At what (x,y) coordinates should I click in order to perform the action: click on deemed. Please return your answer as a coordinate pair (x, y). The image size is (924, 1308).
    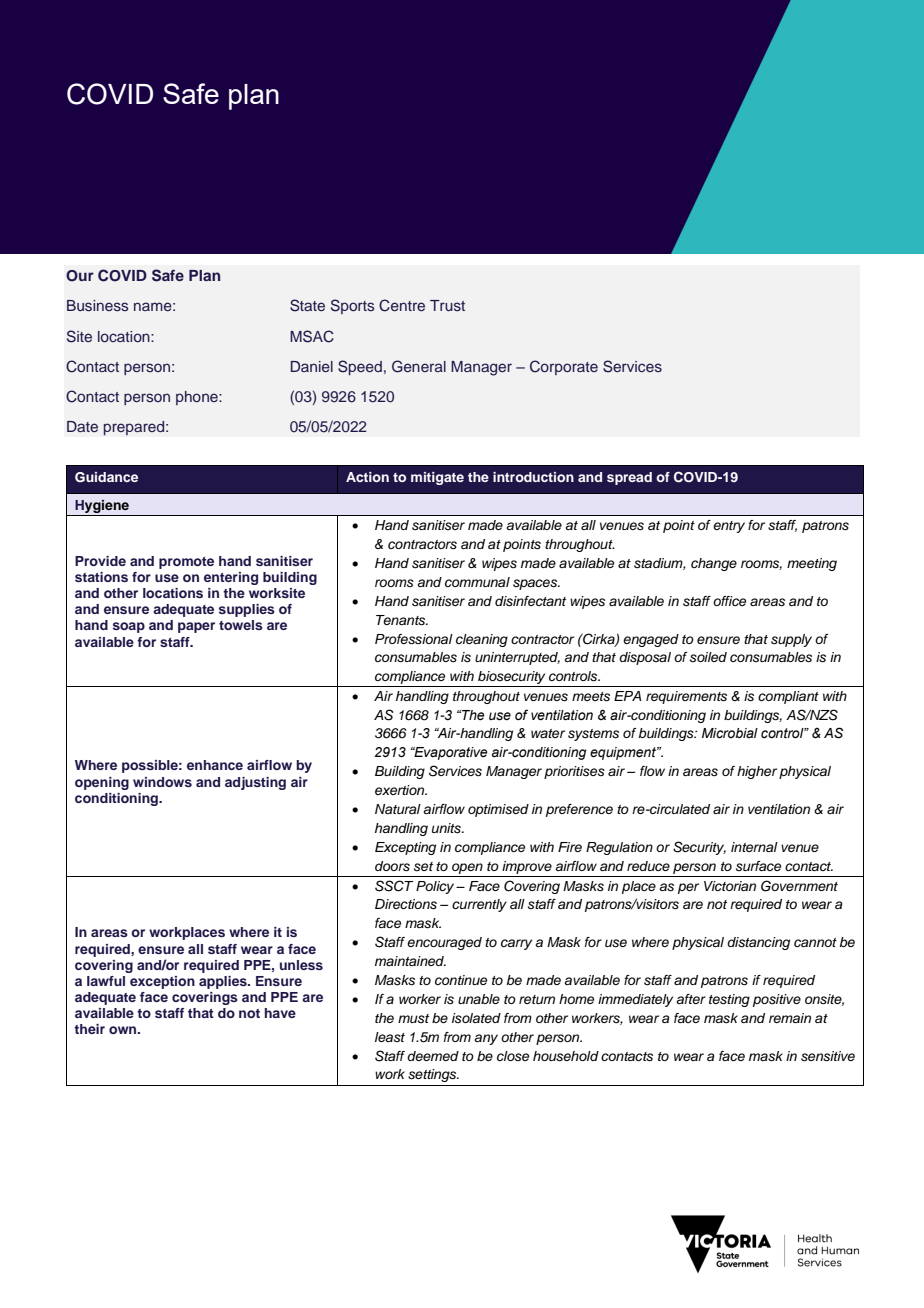
    Looking at the image, I should click on (433, 1056).
